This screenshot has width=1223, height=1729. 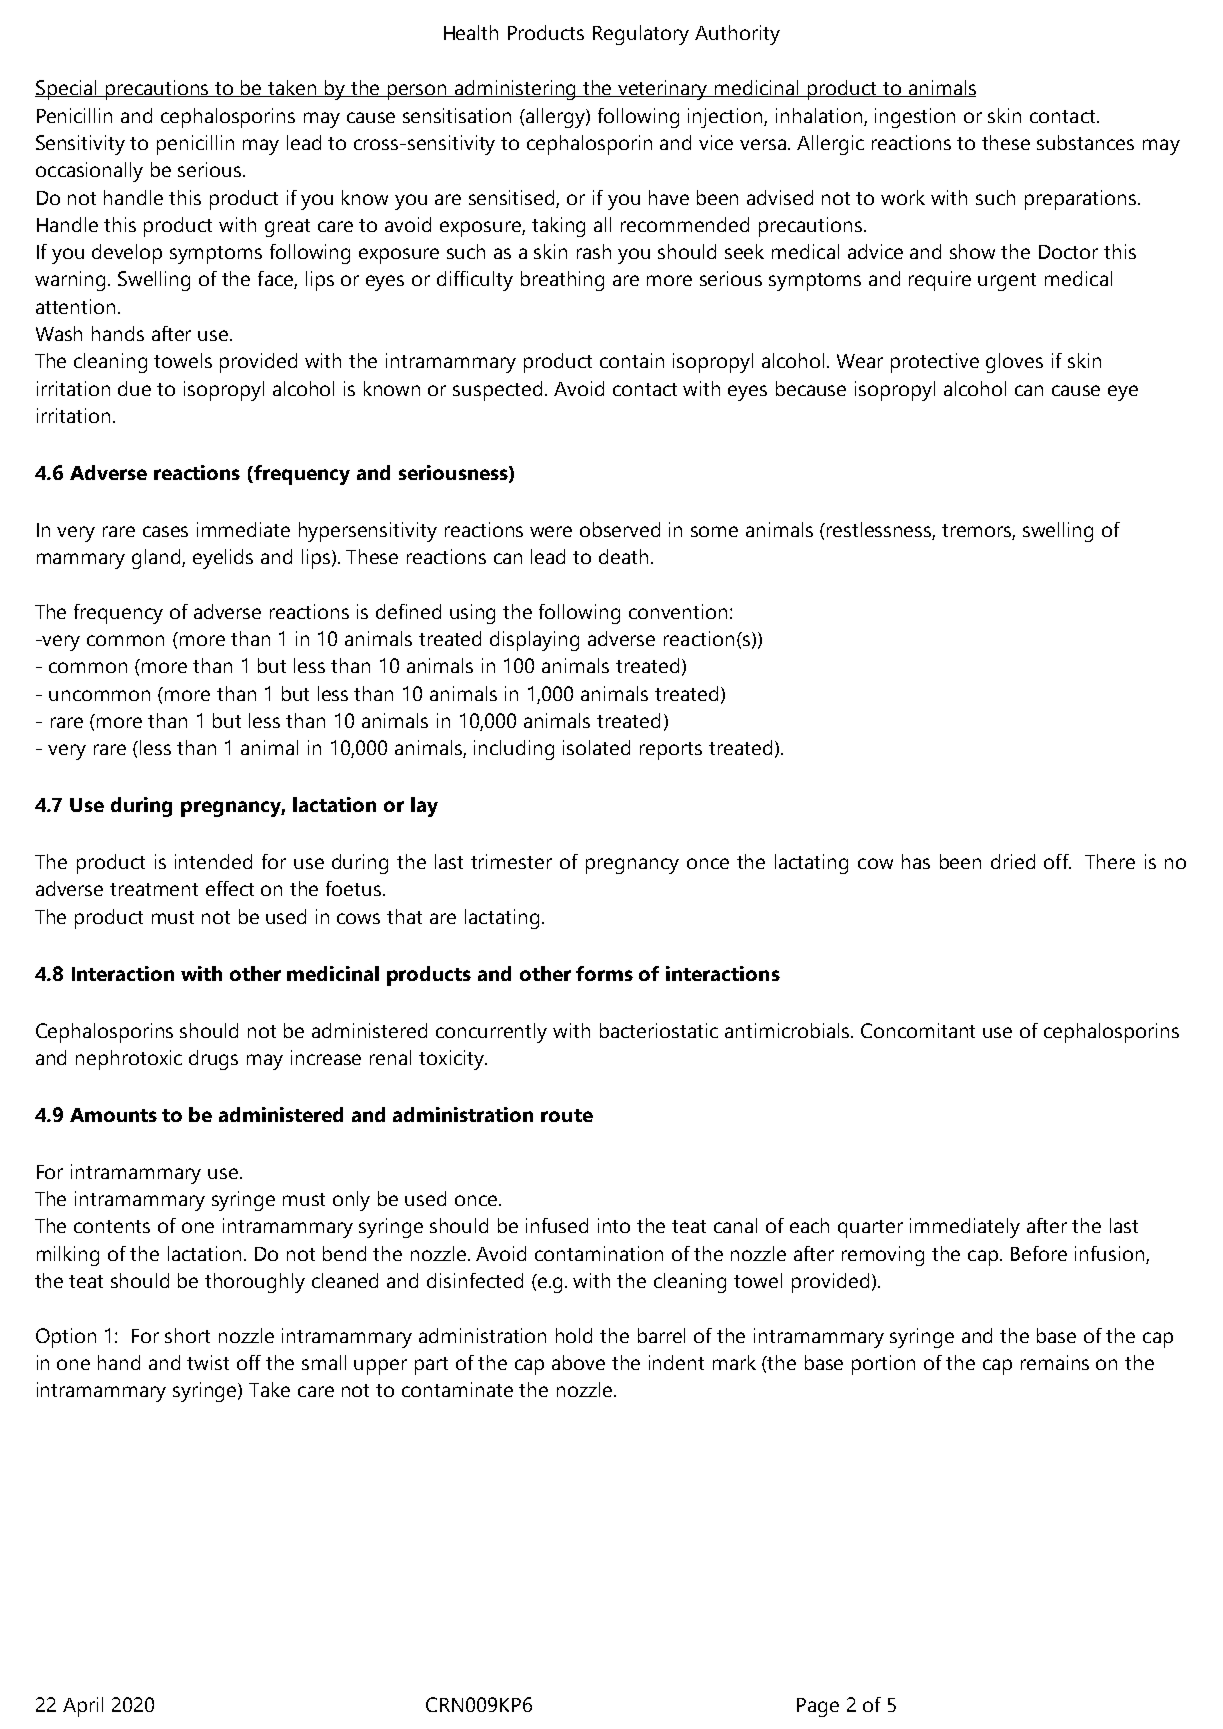 What do you see at coordinates (714, 531) in the screenshot?
I see `some` at bounding box center [714, 531].
